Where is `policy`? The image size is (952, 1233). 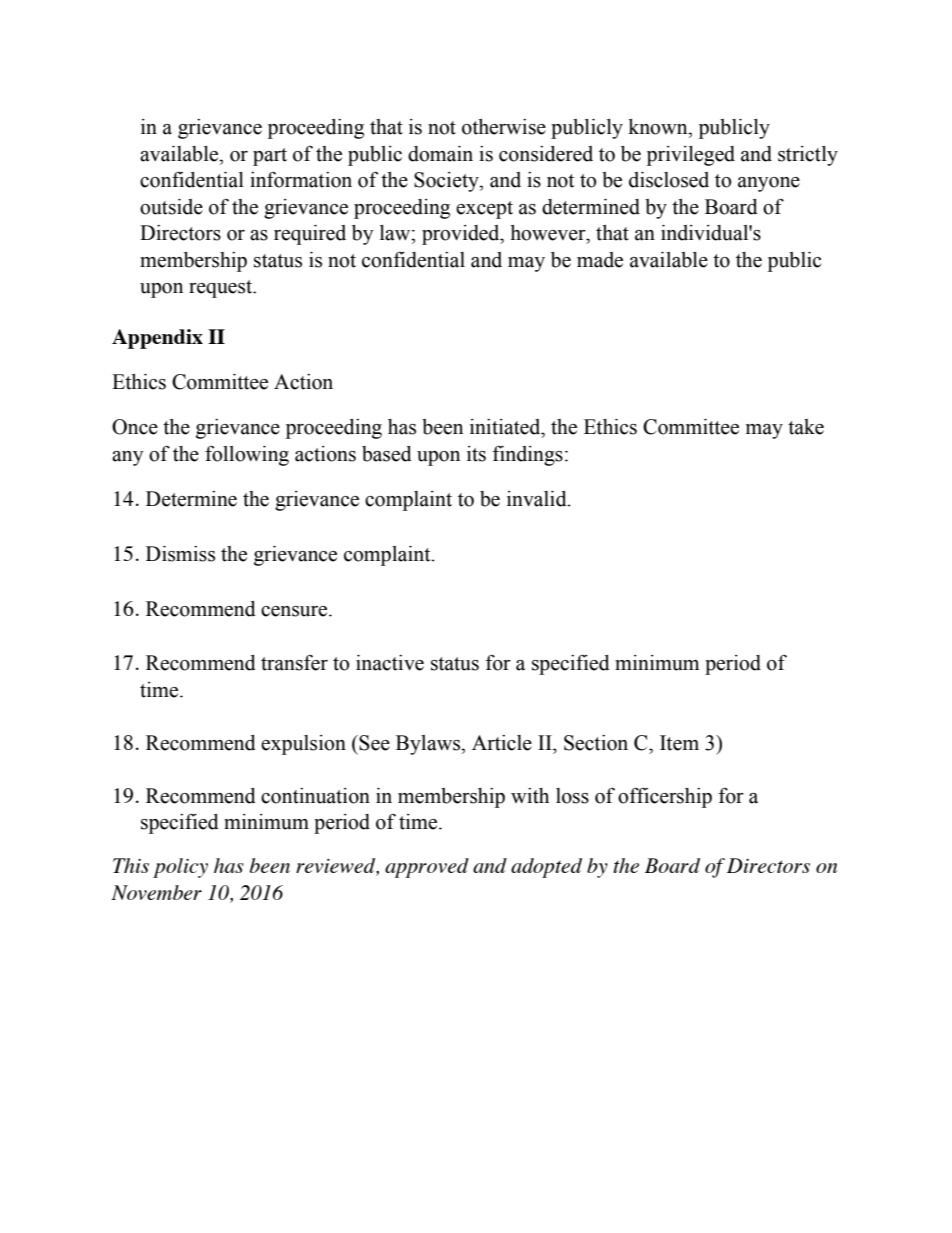 policy is located at coordinates (180, 868).
